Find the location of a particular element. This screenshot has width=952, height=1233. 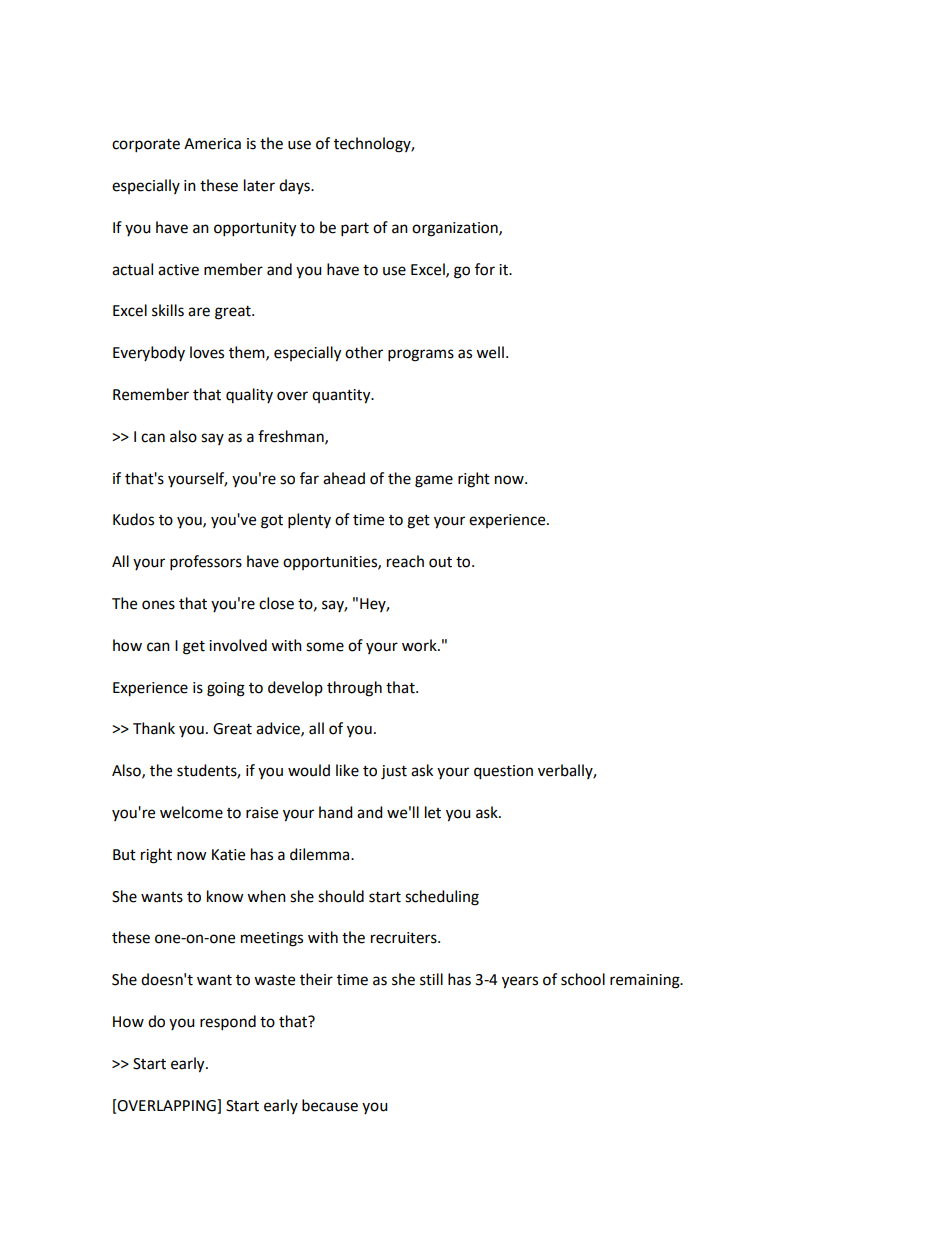

out is located at coordinates (440, 562).
